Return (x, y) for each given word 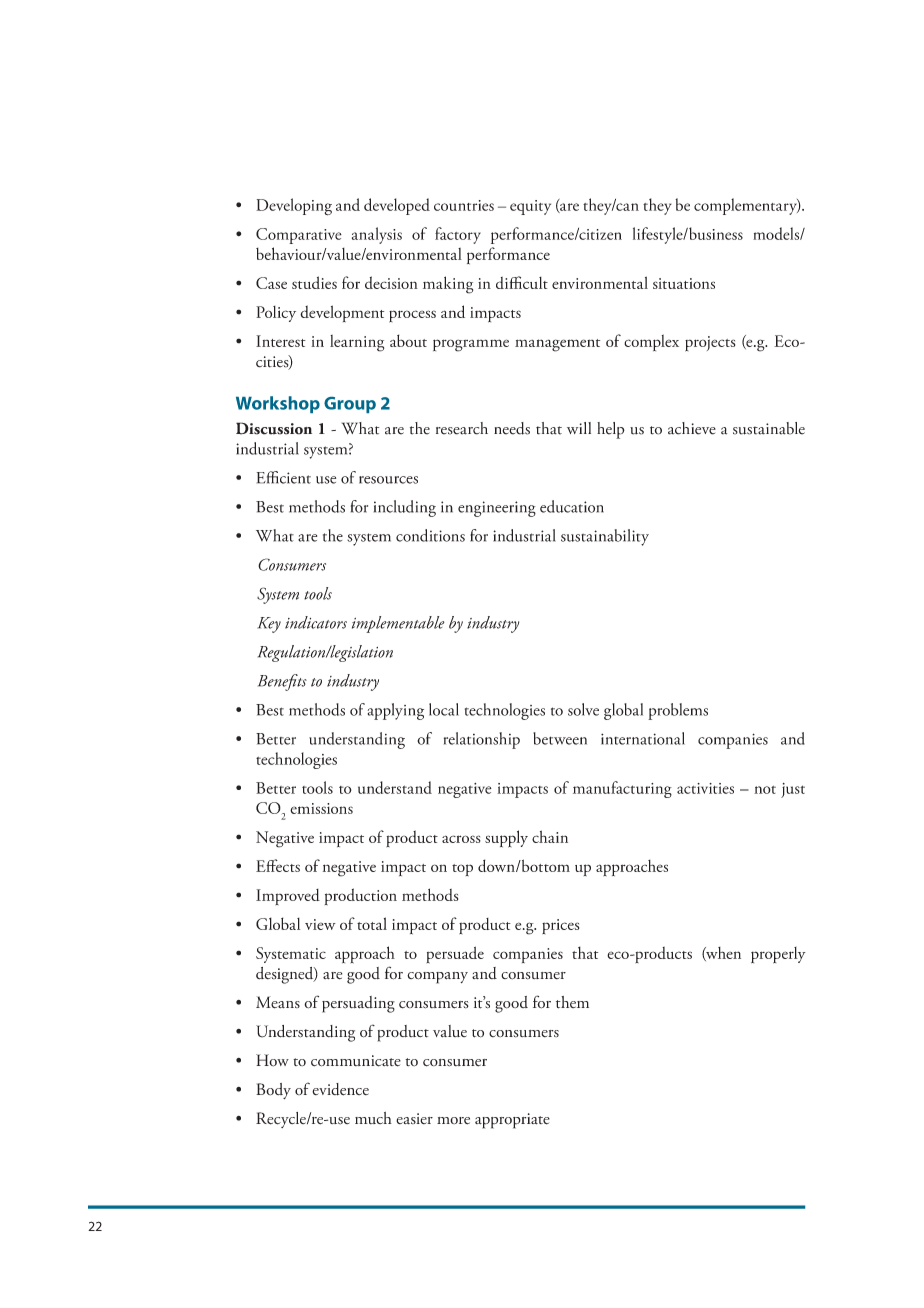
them (572, 1002)
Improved (288, 897)
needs (512, 428)
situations (684, 283)
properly (778, 955)
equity (530, 207)
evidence (340, 1089)
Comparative (299, 236)
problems (678, 711)
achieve (692, 428)
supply (506, 839)
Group (350, 405)
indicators (316, 622)
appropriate (512, 1121)
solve (583, 709)
